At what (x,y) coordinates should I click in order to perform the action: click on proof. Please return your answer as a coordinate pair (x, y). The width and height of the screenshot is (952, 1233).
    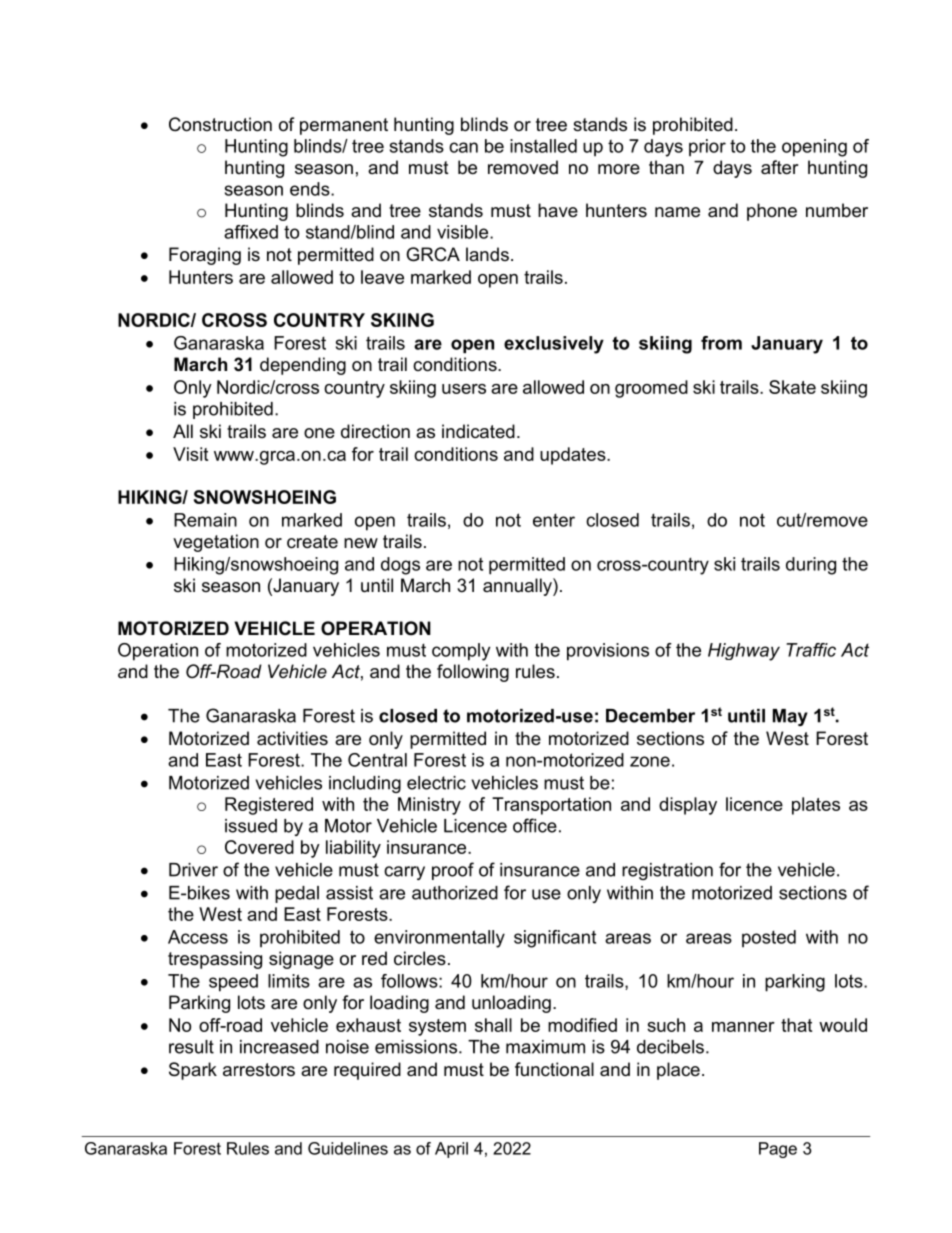
    Looking at the image, I should click on (453, 871).
